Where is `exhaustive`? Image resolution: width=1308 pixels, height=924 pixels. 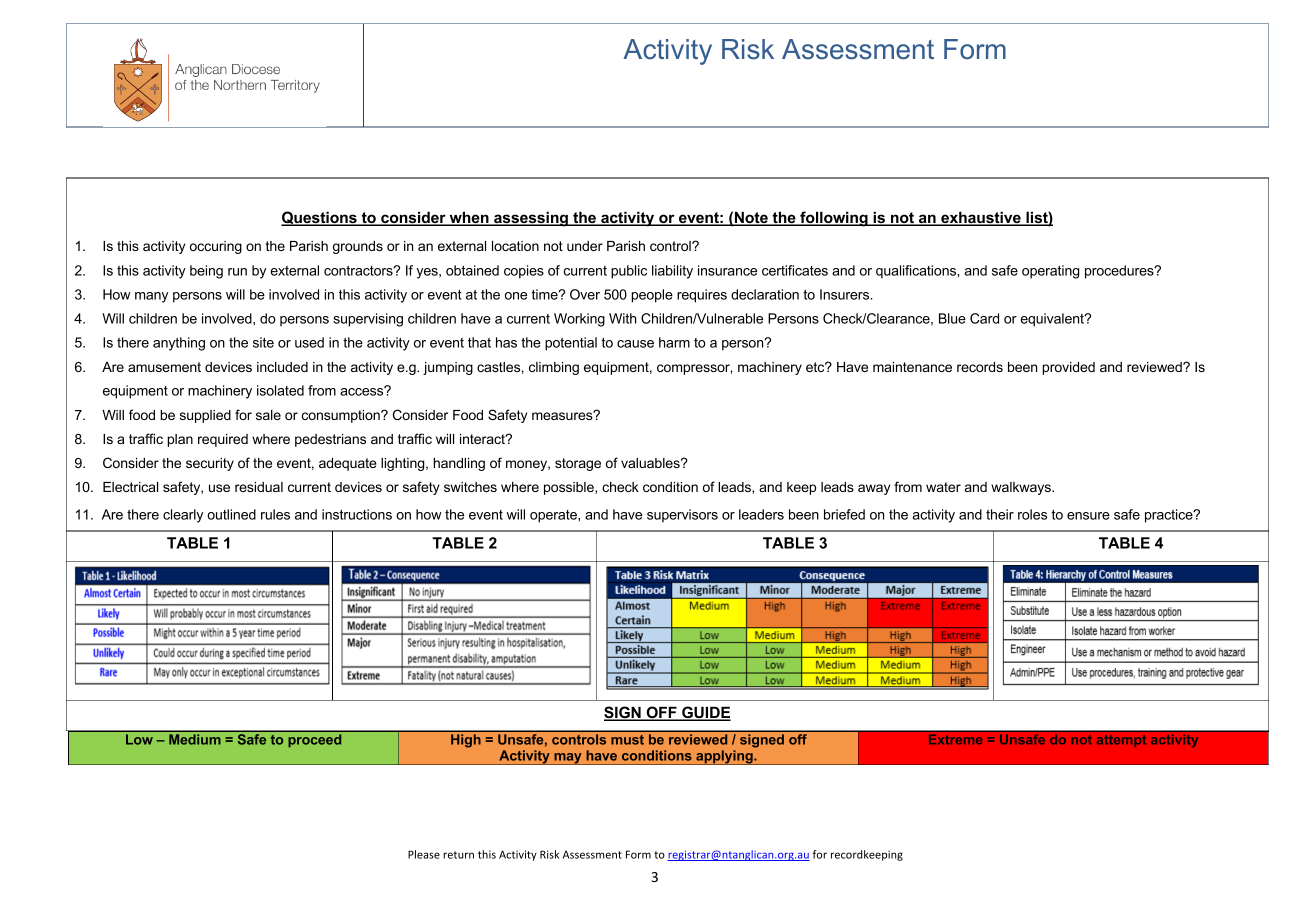
exhaustive is located at coordinates (981, 218).
